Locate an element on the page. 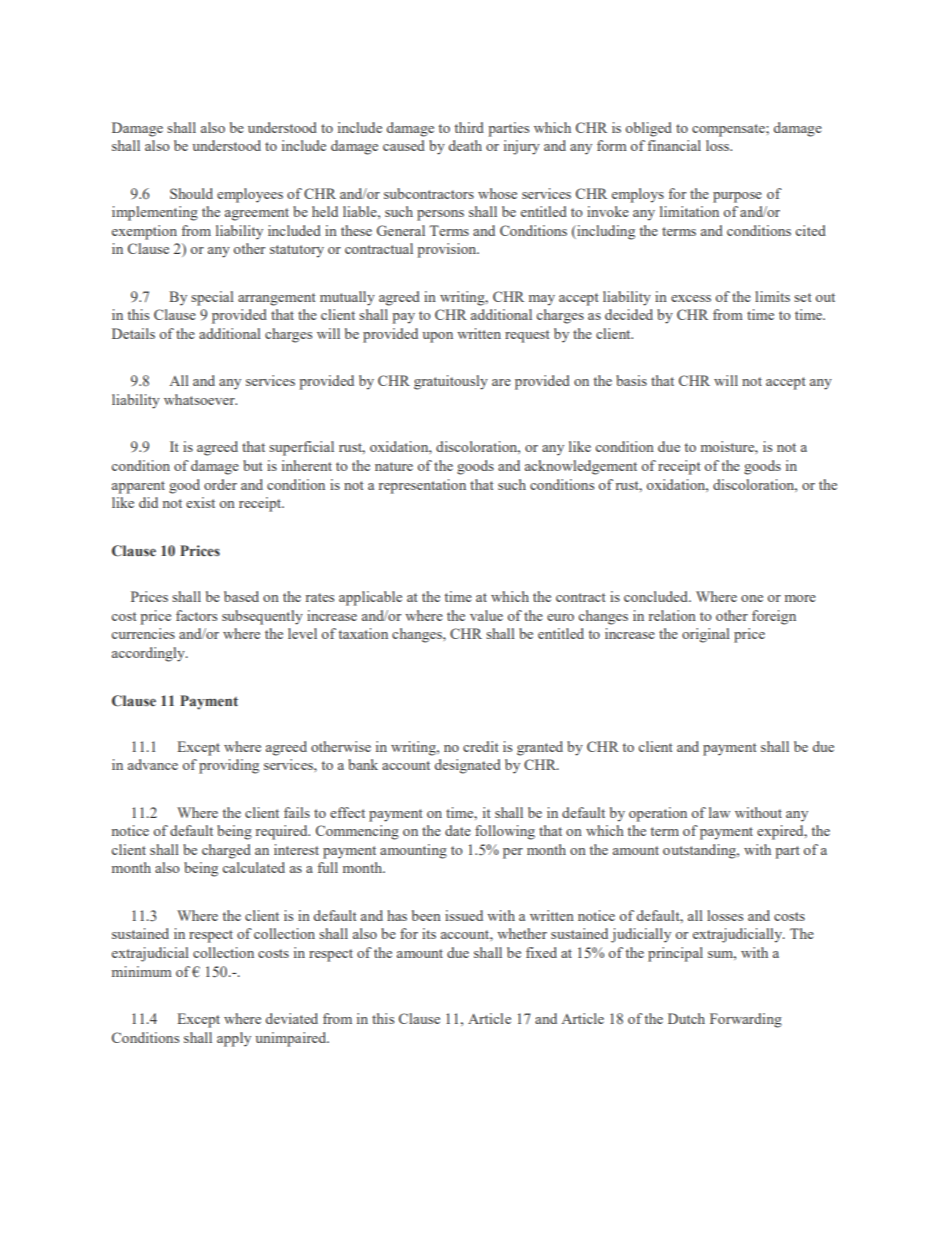 The height and width of the image is (1233, 952). Should is located at coordinates (191, 193).
